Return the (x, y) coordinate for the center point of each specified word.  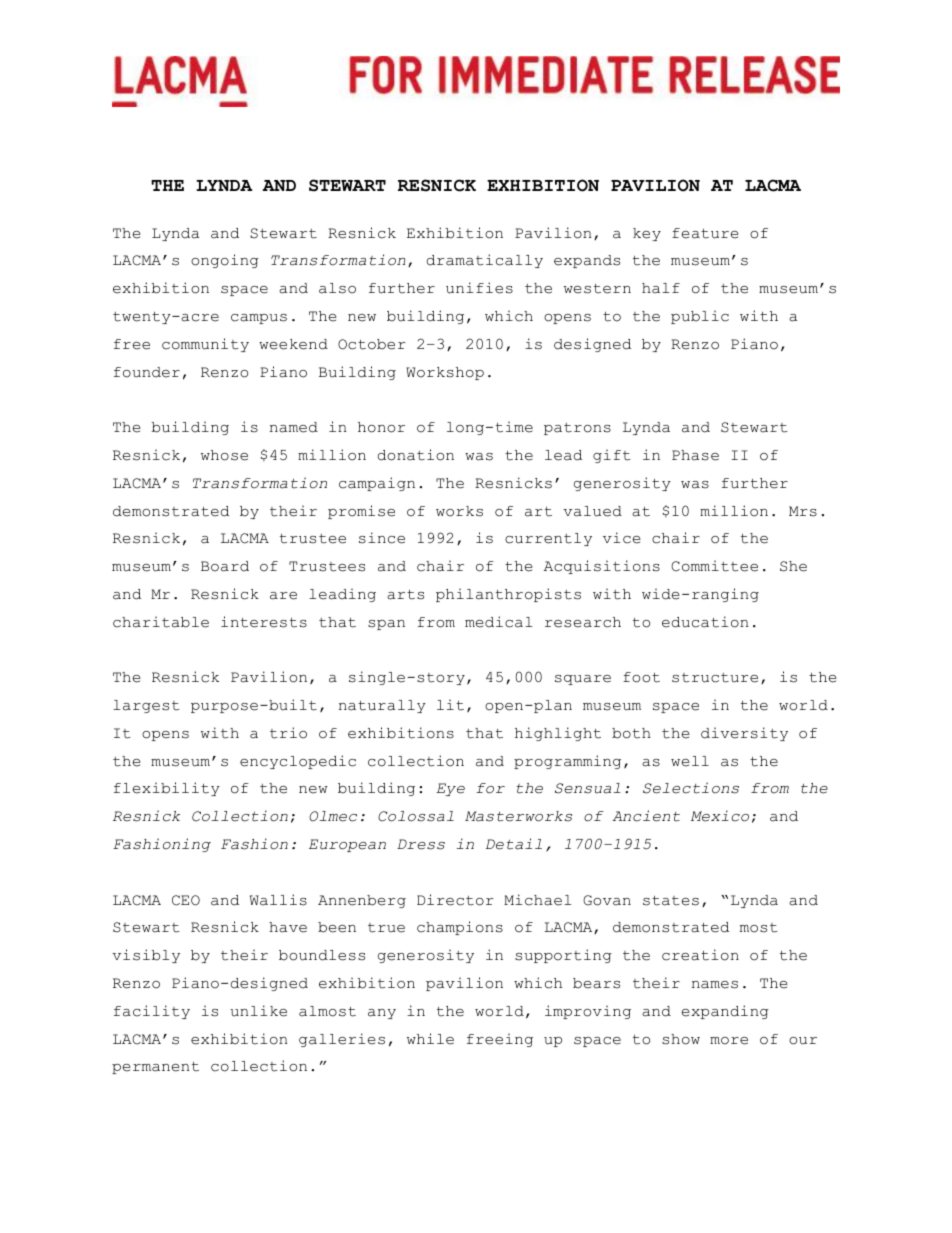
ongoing (225, 261)
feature (705, 233)
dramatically (484, 261)
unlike (258, 1011)
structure (715, 678)
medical (498, 622)
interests (264, 622)
